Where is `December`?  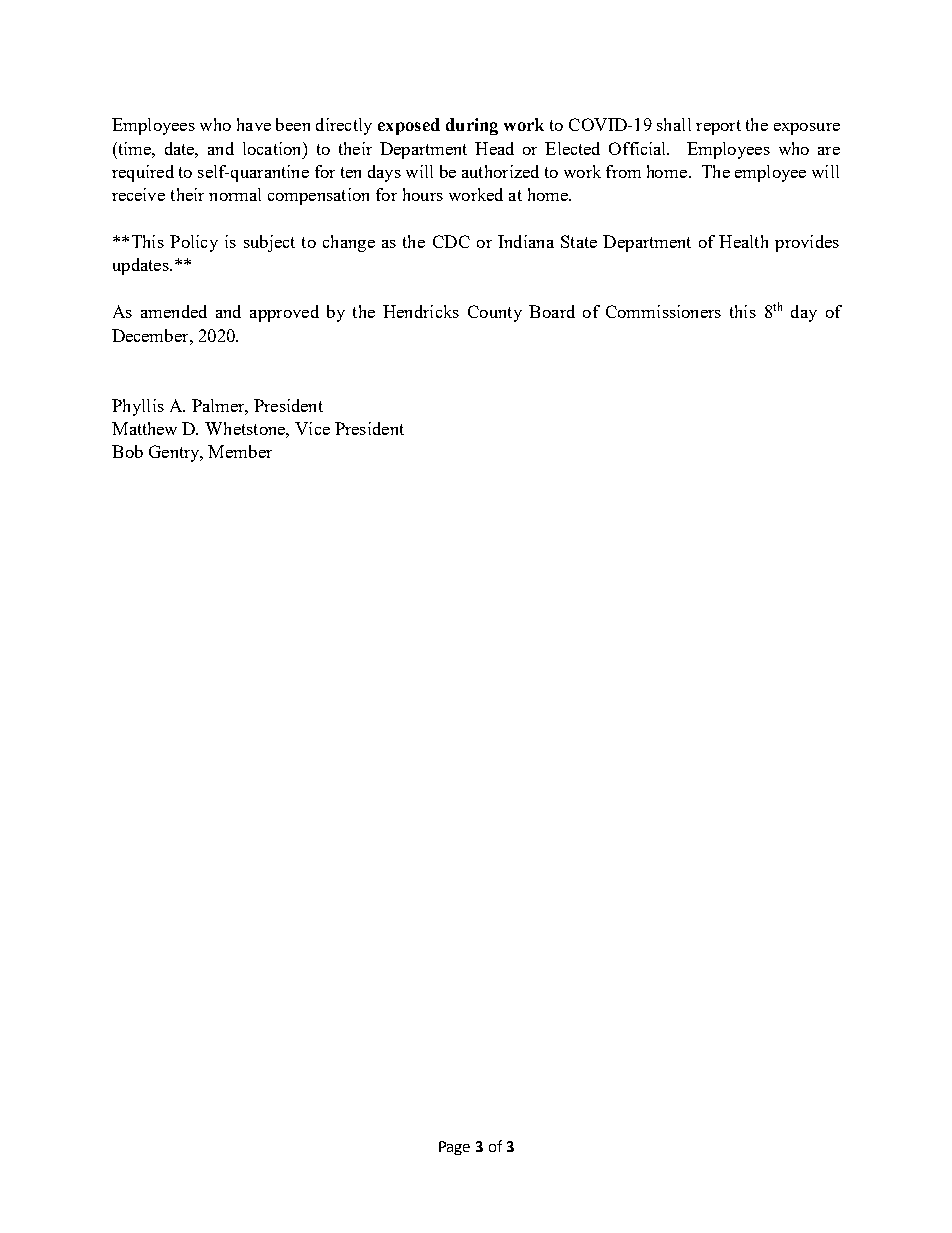 December is located at coordinates (151, 335).
